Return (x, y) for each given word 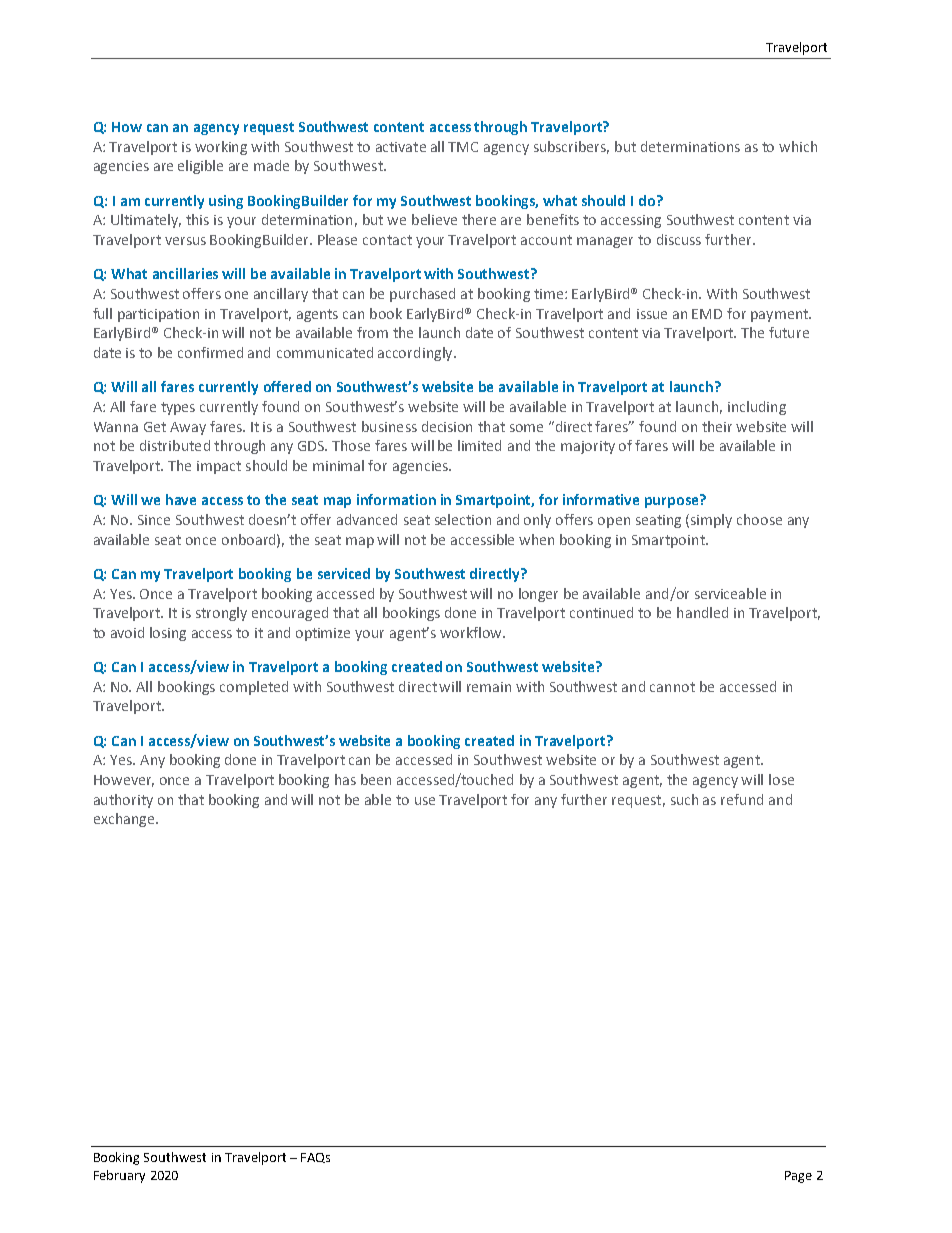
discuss (679, 239)
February (119, 1176)
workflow (472, 632)
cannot (672, 687)
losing (168, 634)
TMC (463, 147)
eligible (200, 167)
